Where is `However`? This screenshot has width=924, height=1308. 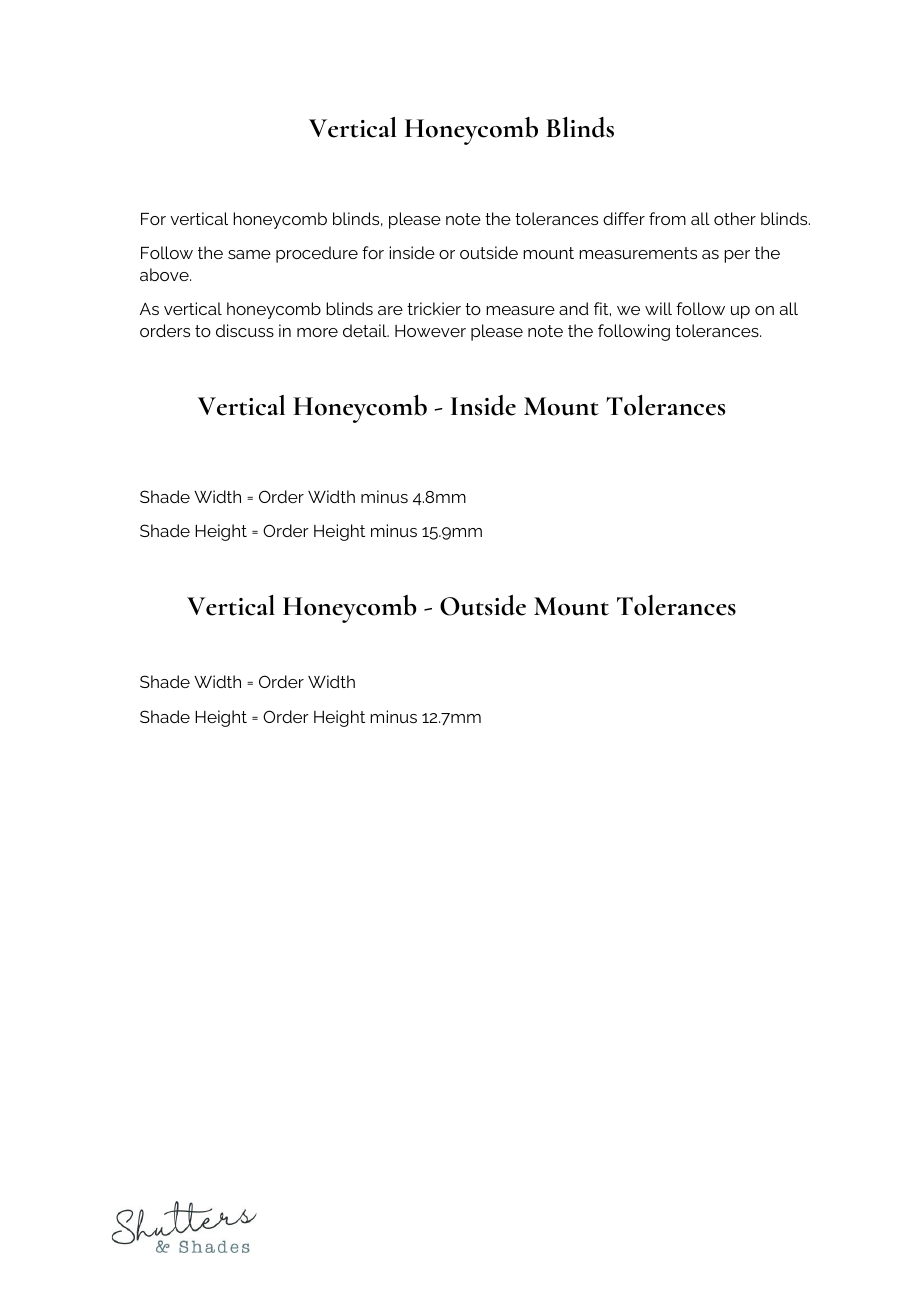 However is located at coordinates (430, 331).
